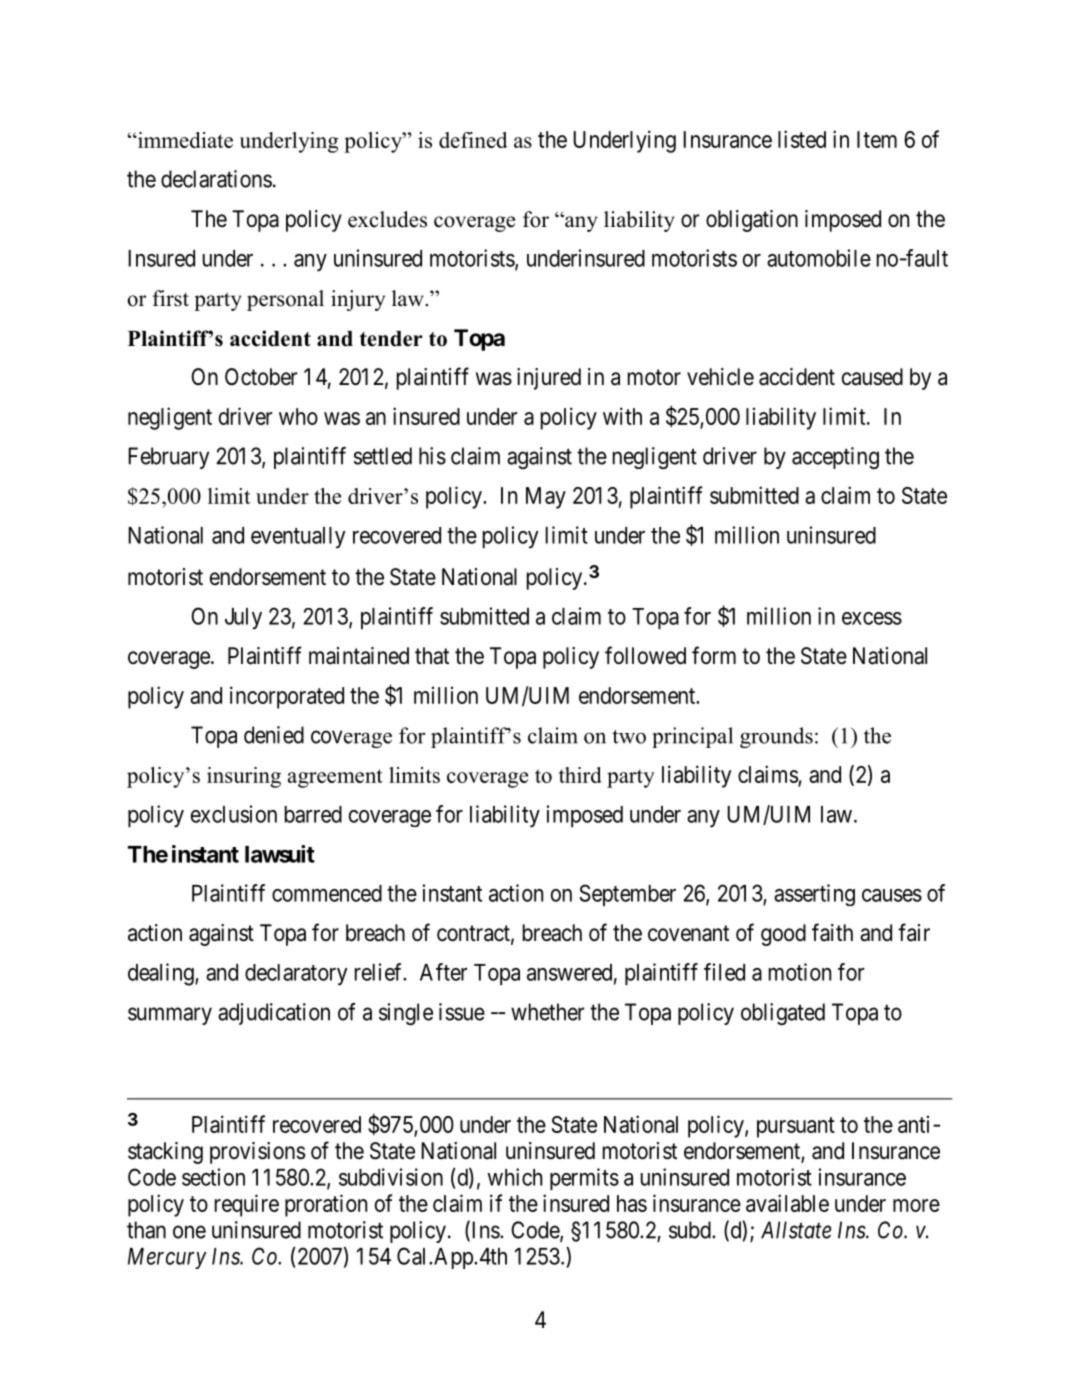  Describe the element at coordinates (515, 1177) in the page. I see `which` at that location.
